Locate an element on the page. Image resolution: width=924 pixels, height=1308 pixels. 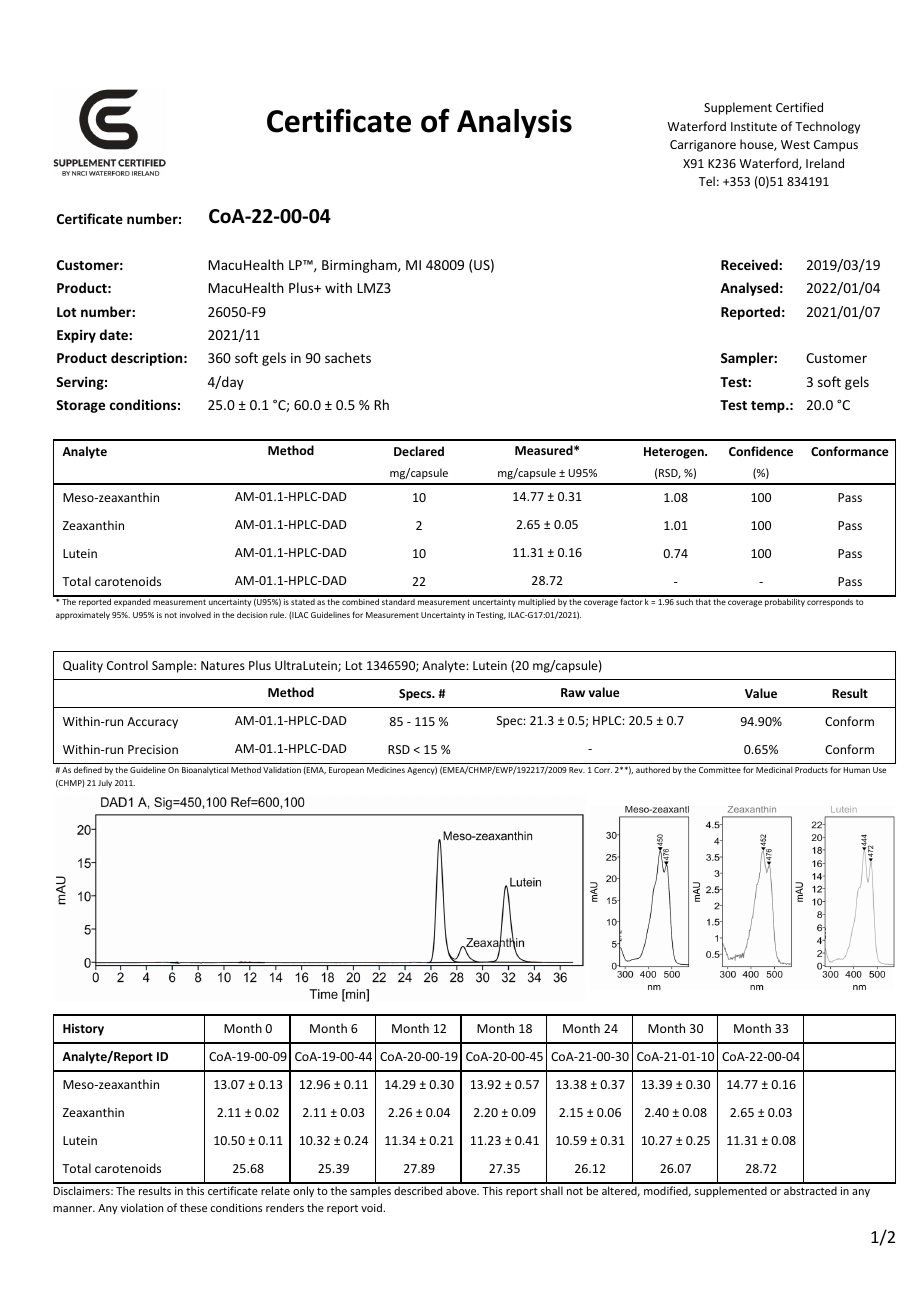
Birmingham is located at coordinates (360, 266).
